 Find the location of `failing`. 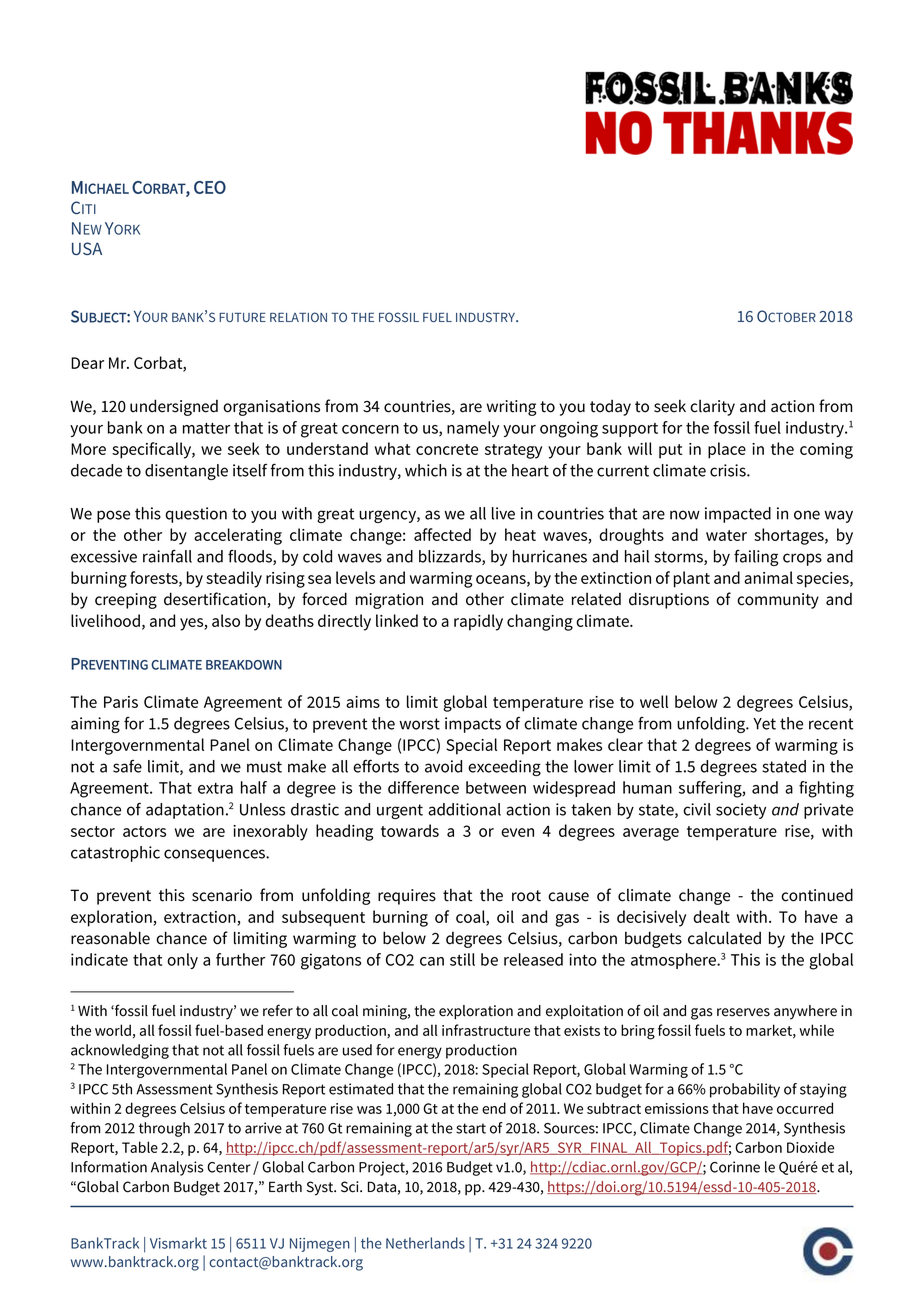

failing is located at coordinates (756, 558).
